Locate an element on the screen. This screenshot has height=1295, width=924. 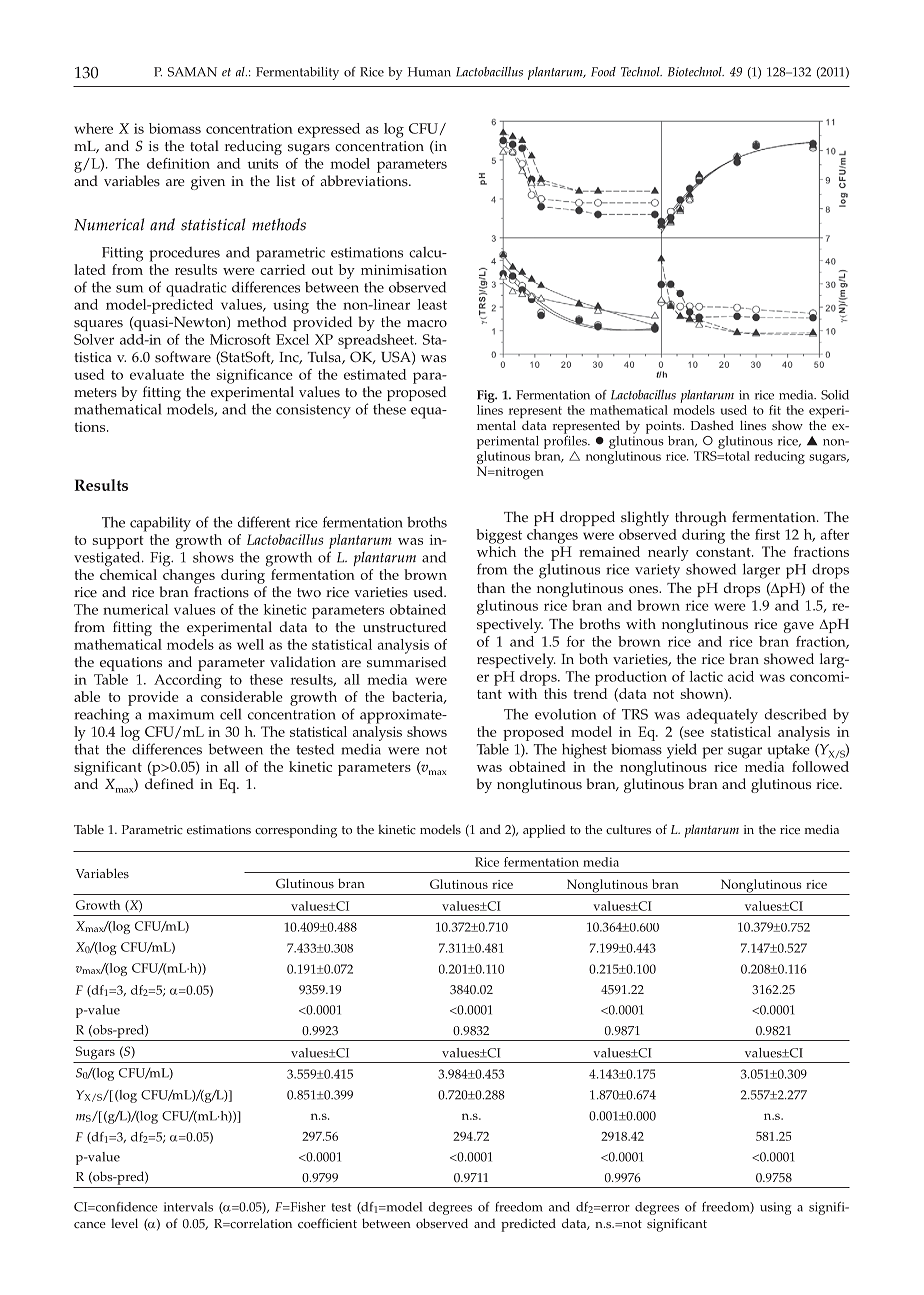
capability is located at coordinates (160, 524).
